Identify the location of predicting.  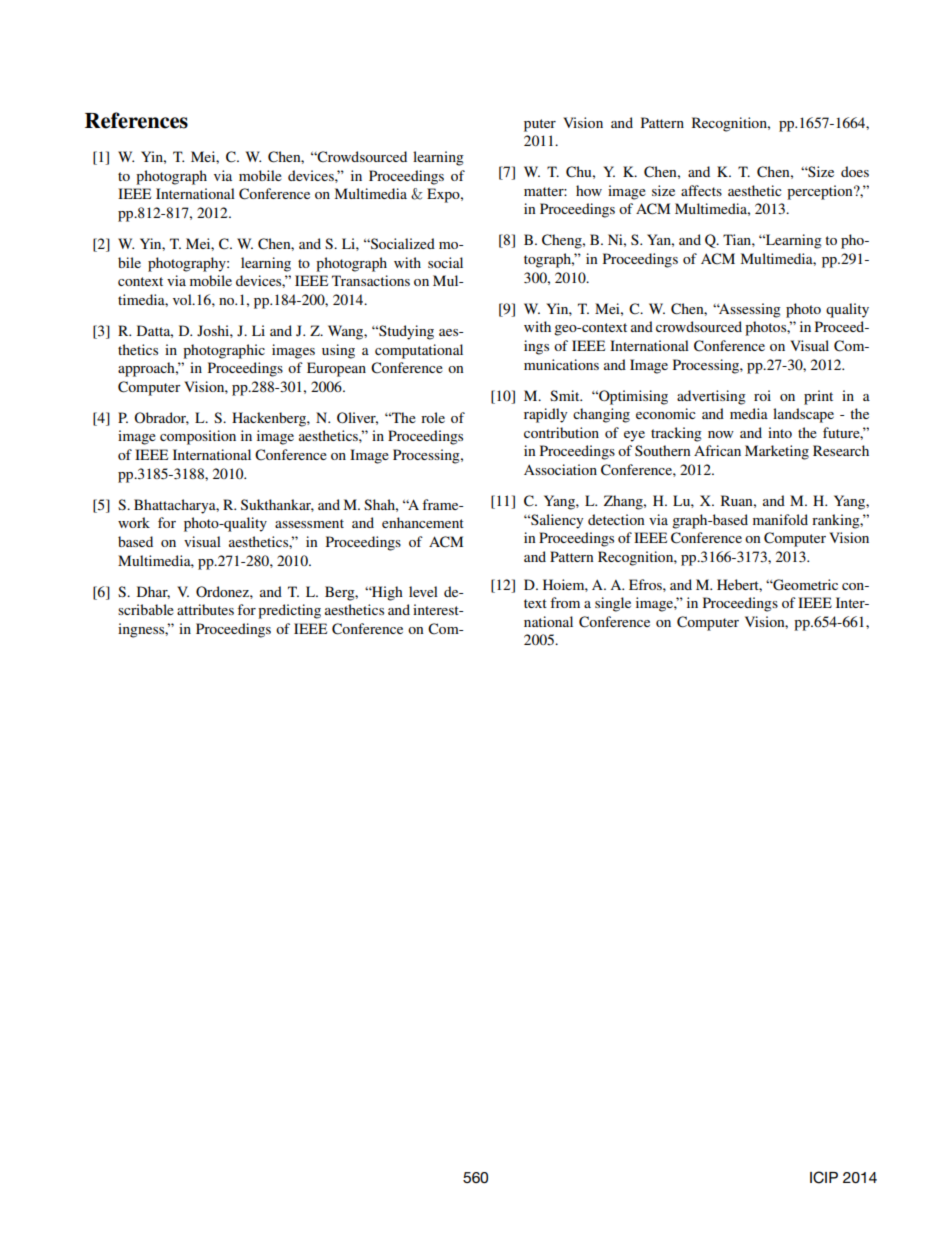
(289, 611).
